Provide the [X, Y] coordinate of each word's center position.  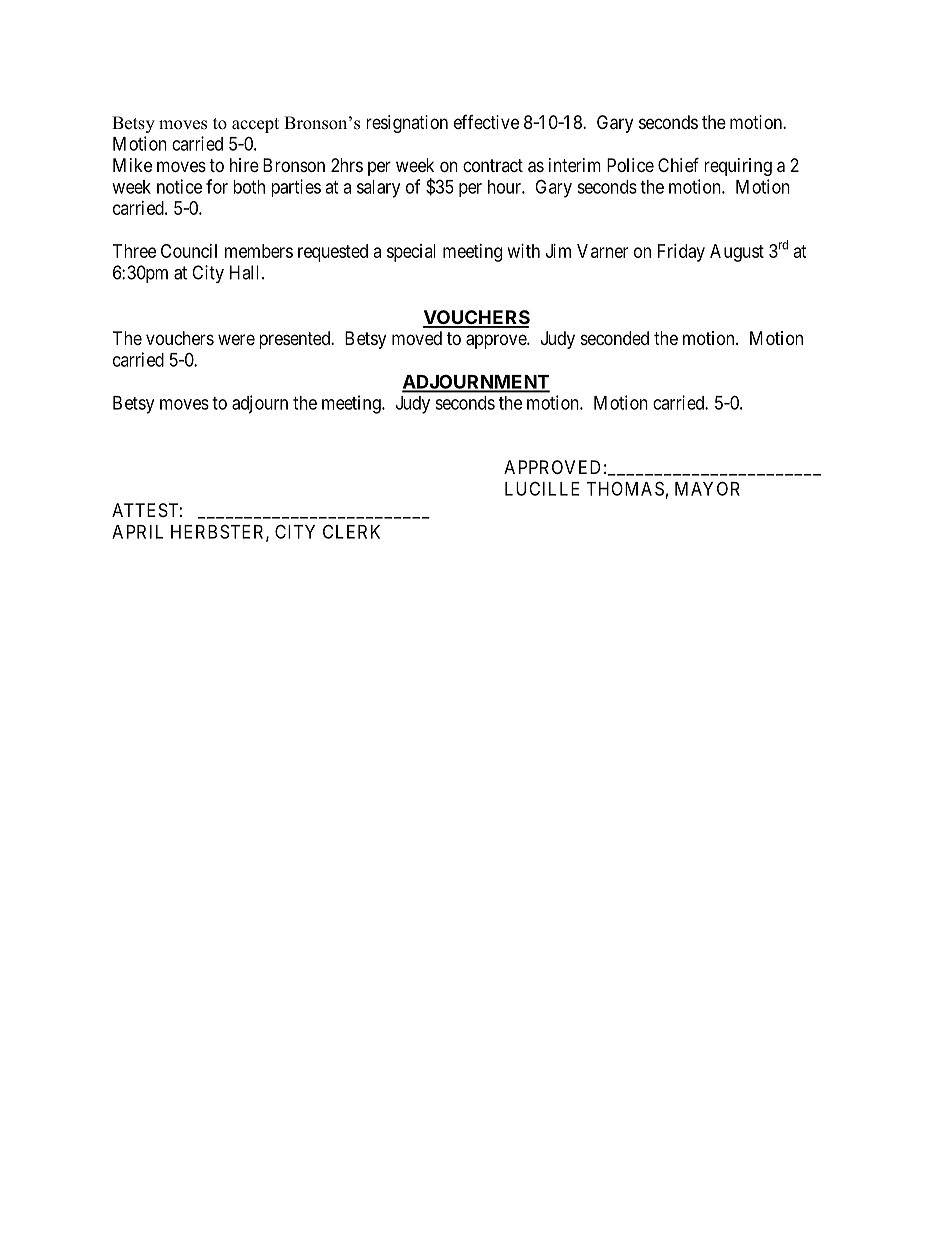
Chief [678, 164]
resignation [407, 124]
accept [255, 125]
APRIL [137, 532]
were [236, 339]
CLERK [351, 531]
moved [417, 338]
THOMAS [625, 488]
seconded [615, 338]
